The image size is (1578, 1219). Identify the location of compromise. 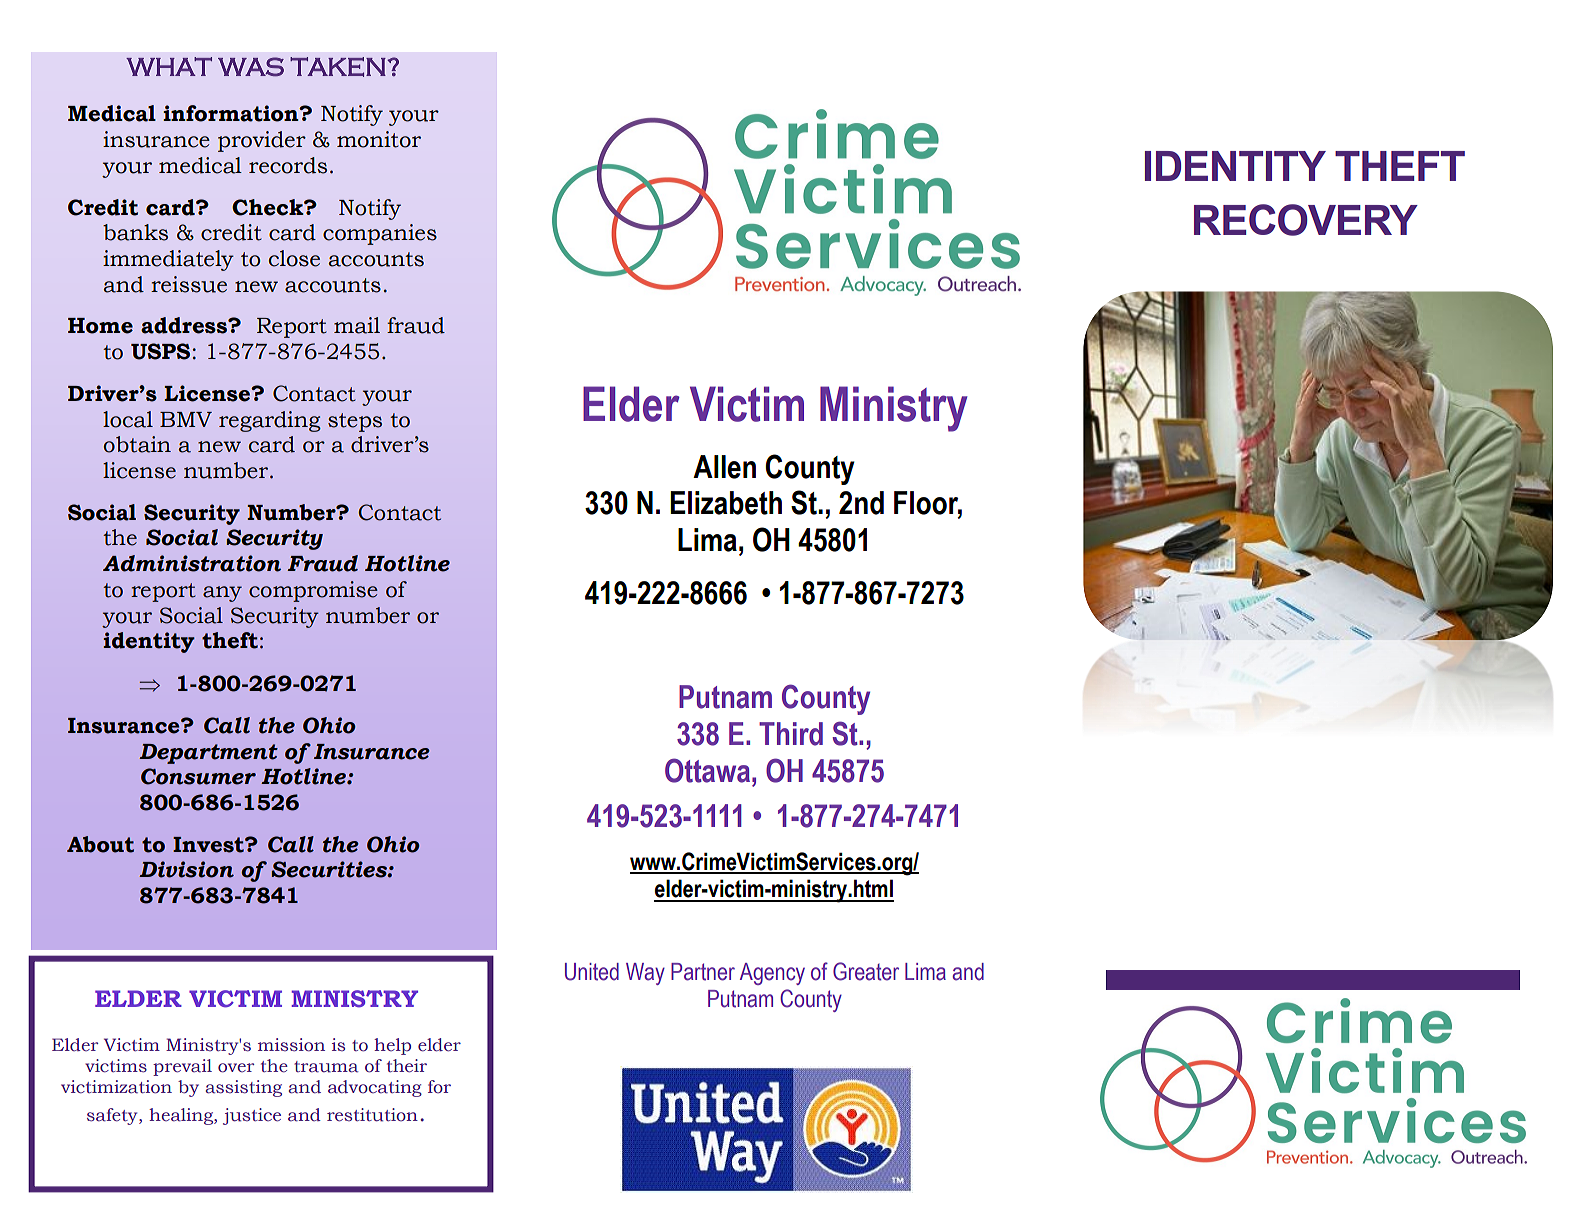
(313, 591).
